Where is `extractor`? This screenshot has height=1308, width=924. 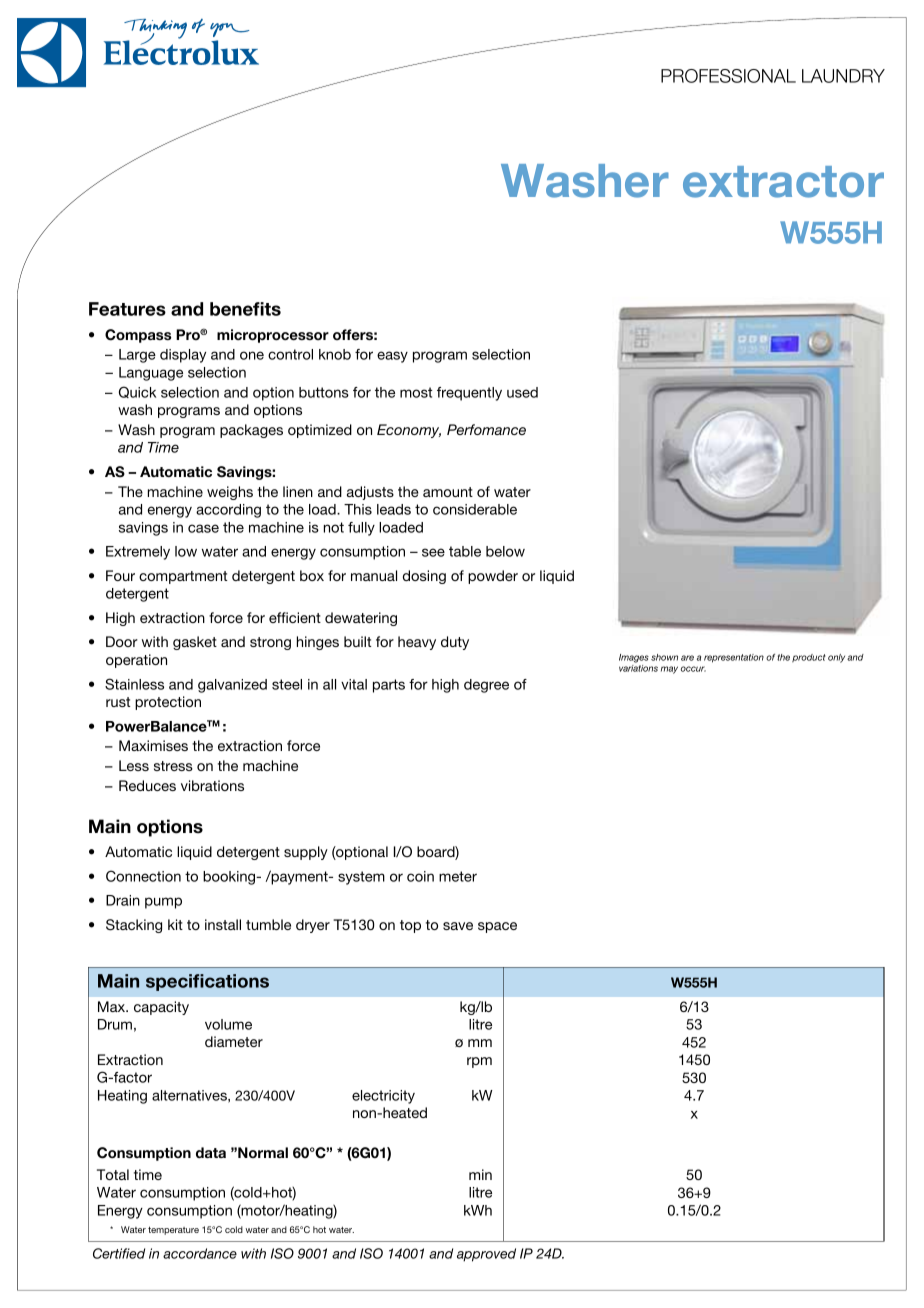 extractor is located at coordinates (783, 182).
